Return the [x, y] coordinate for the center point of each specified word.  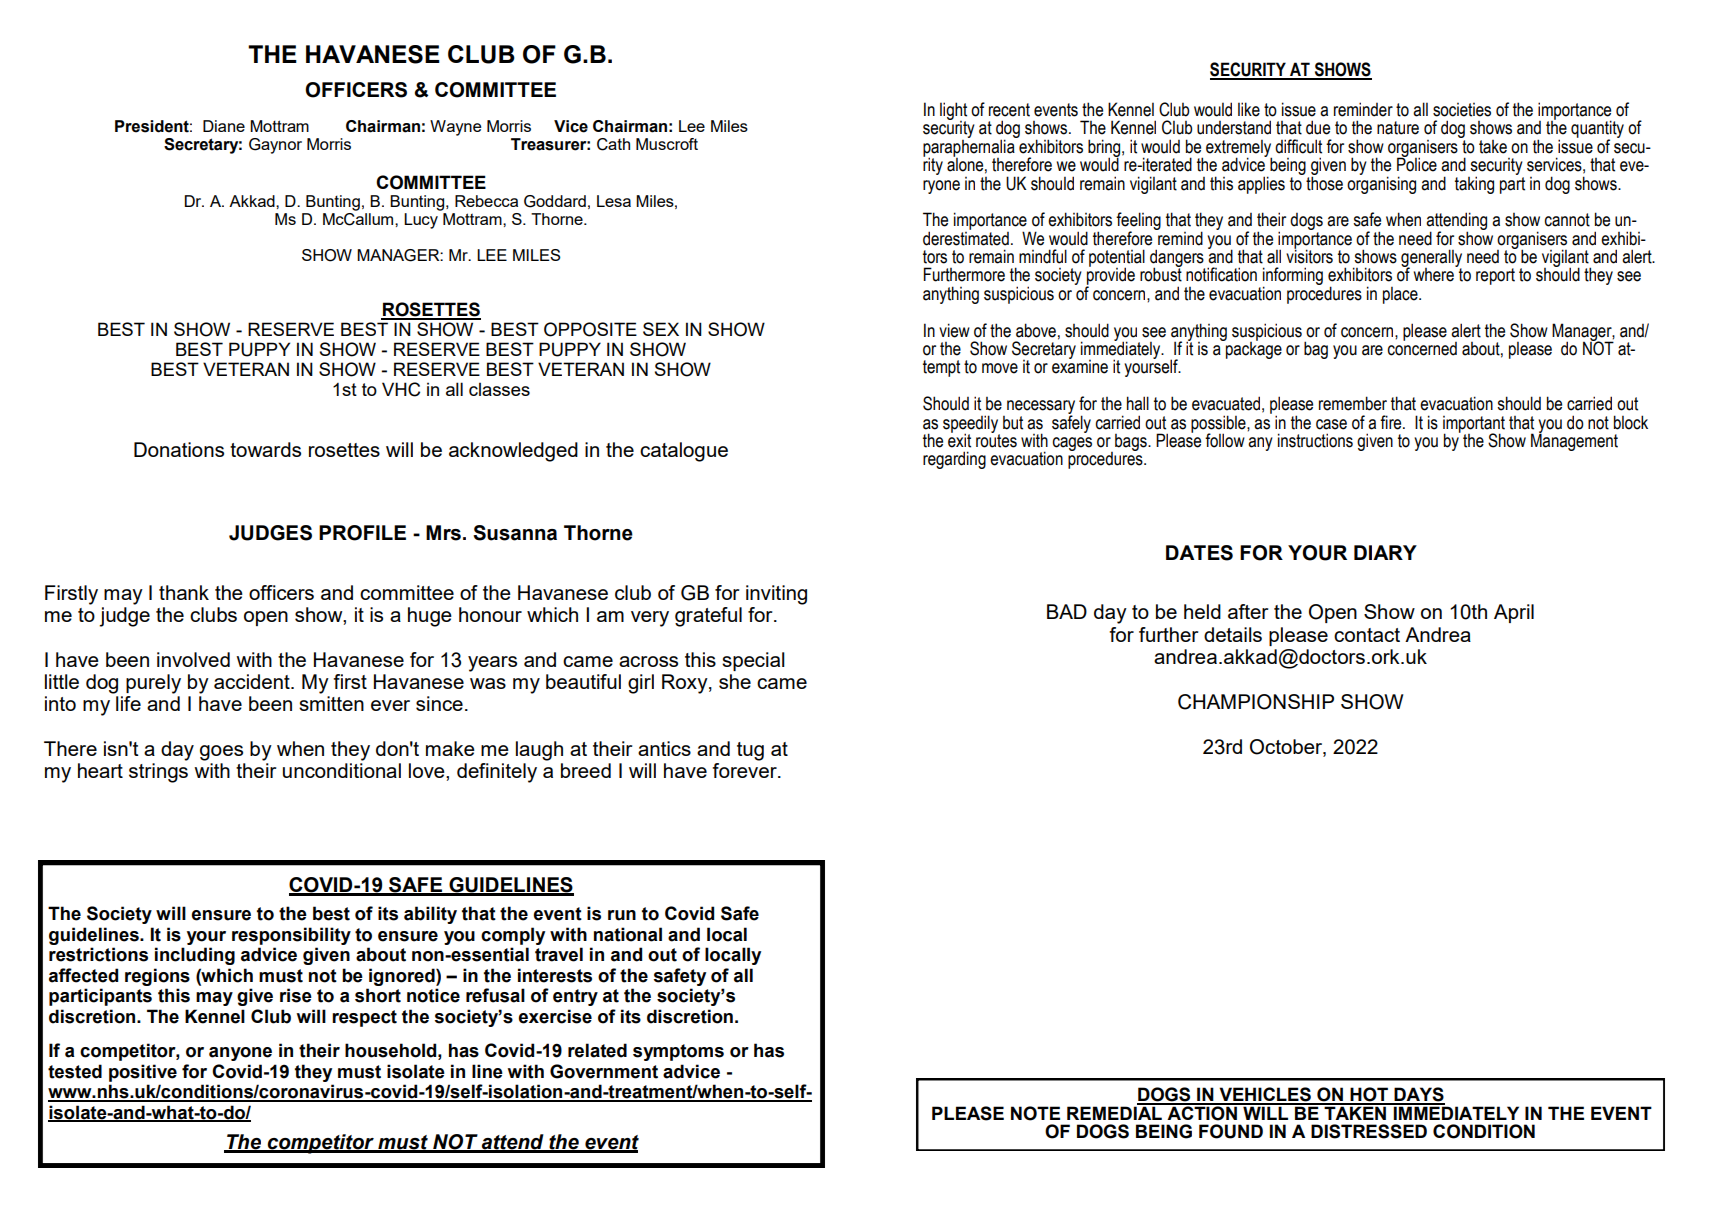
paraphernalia [970, 148]
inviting [776, 595]
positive [143, 1073]
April [1514, 613]
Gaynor [275, 146]
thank [184, 592]
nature [1398, 128]
